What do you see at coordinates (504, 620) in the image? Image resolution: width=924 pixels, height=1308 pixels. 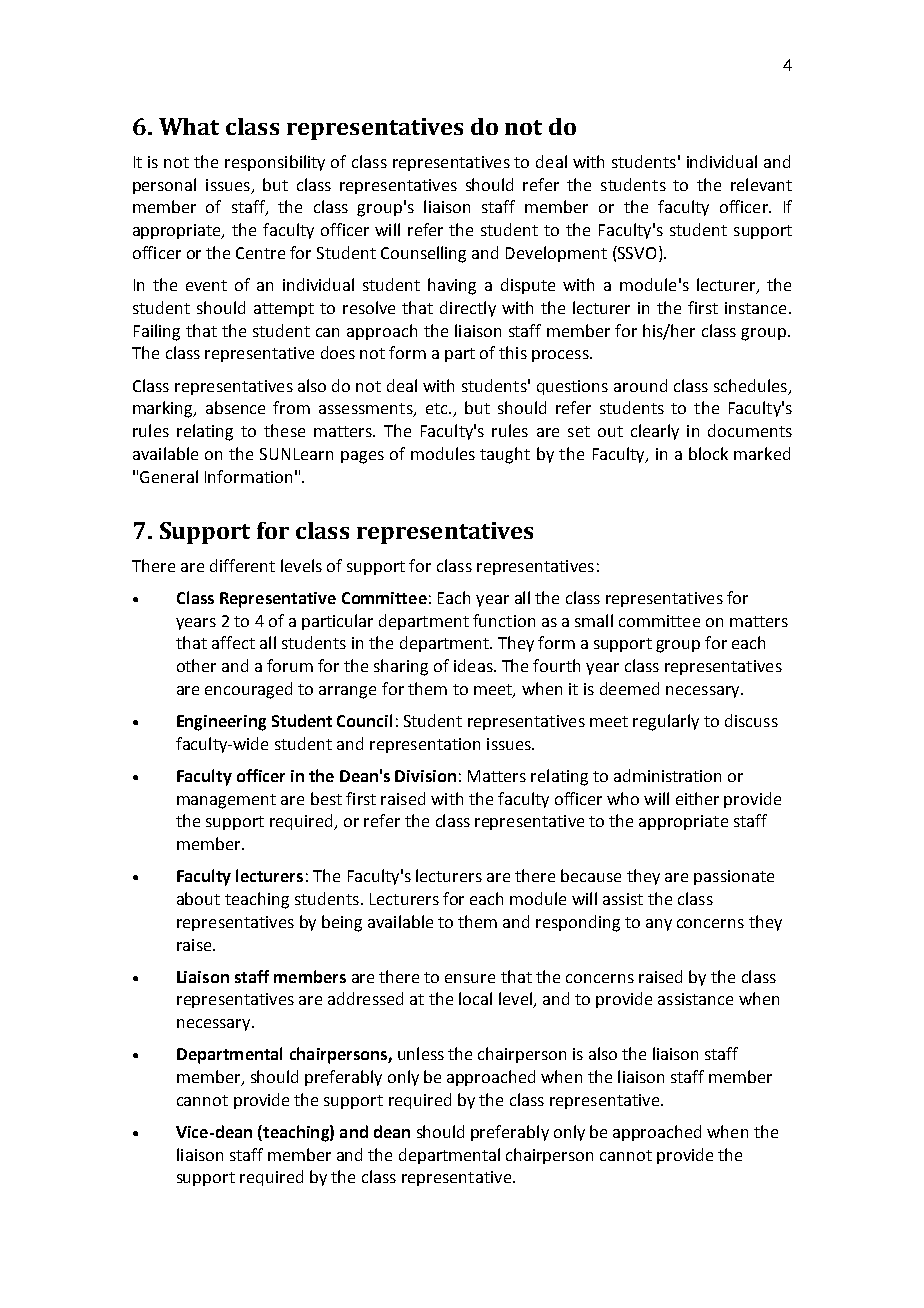 I see `function` at bounding box center [504, 620].
